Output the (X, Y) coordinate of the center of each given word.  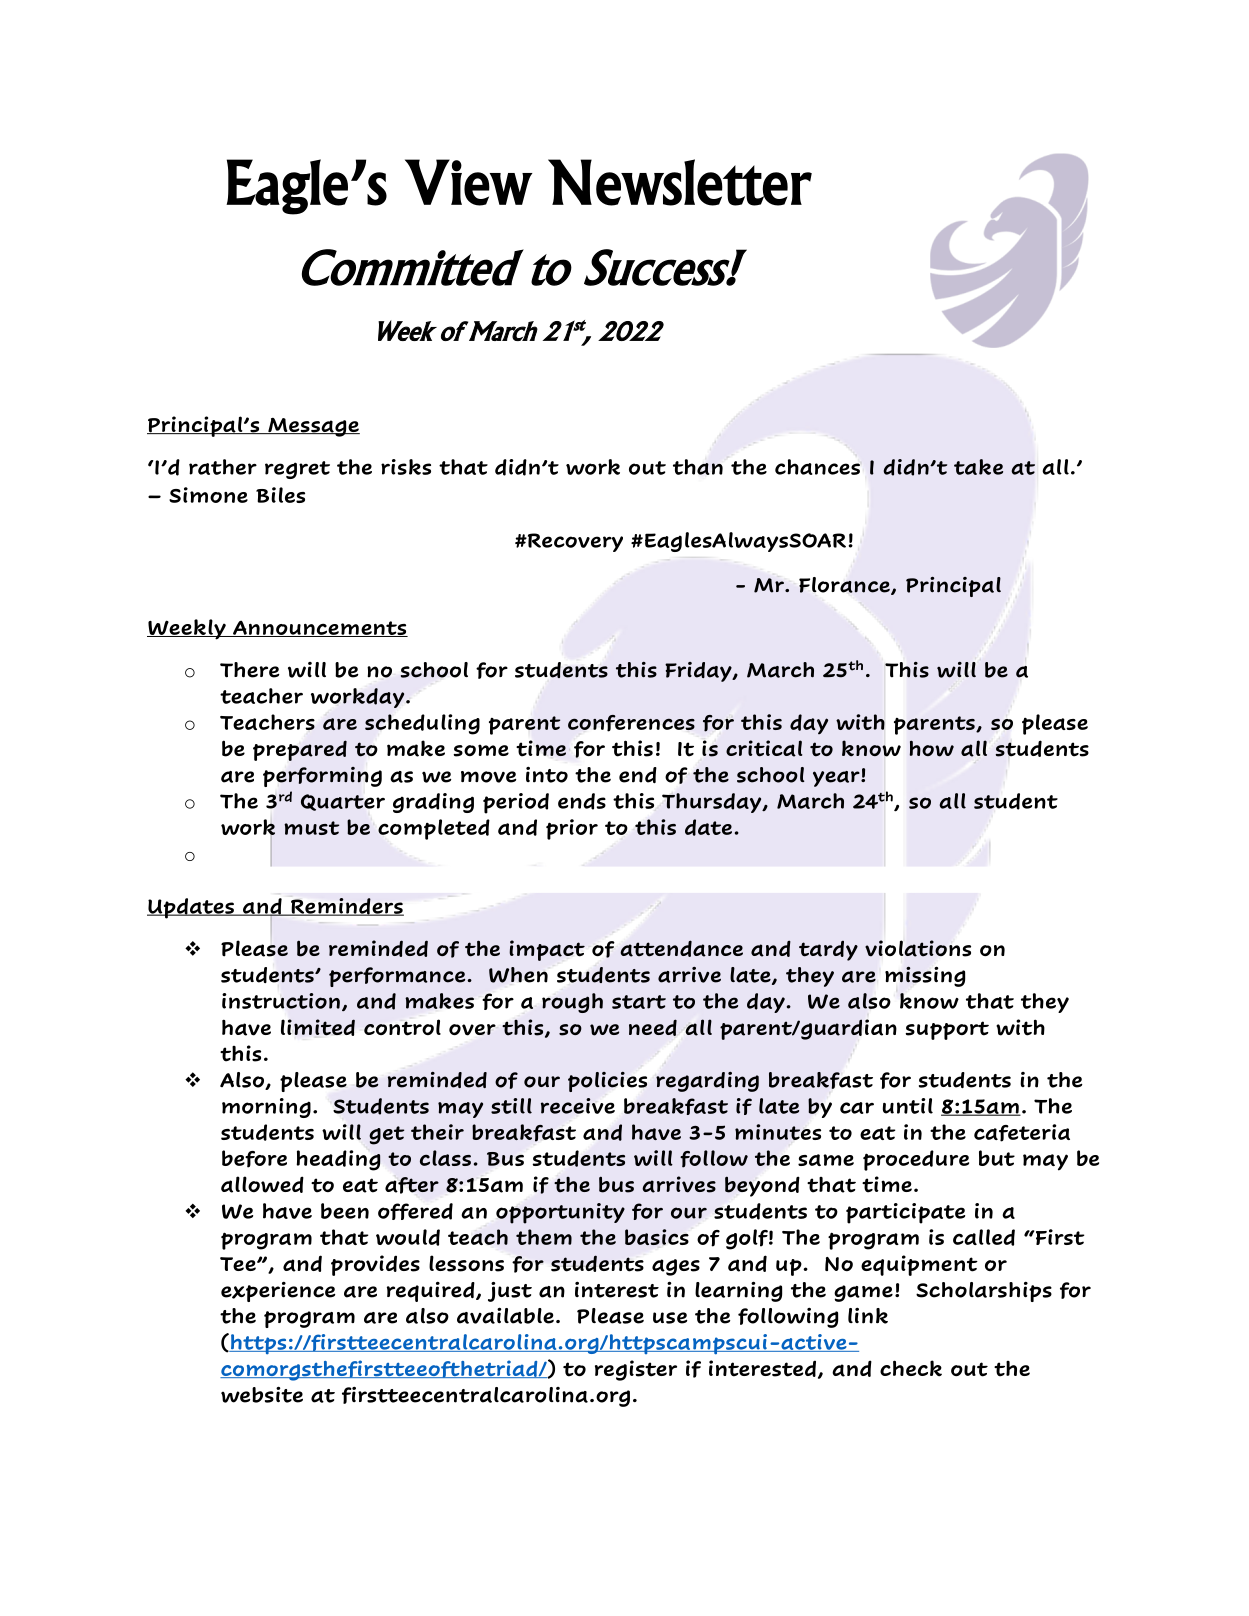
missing (925, 976)
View (469, 182)
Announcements (319, 628)
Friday (699, 672)
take (978, 467)
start (639, 1002)
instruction (281, 1001)
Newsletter (680, 182)
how (932, 748)
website (262, 1394)
